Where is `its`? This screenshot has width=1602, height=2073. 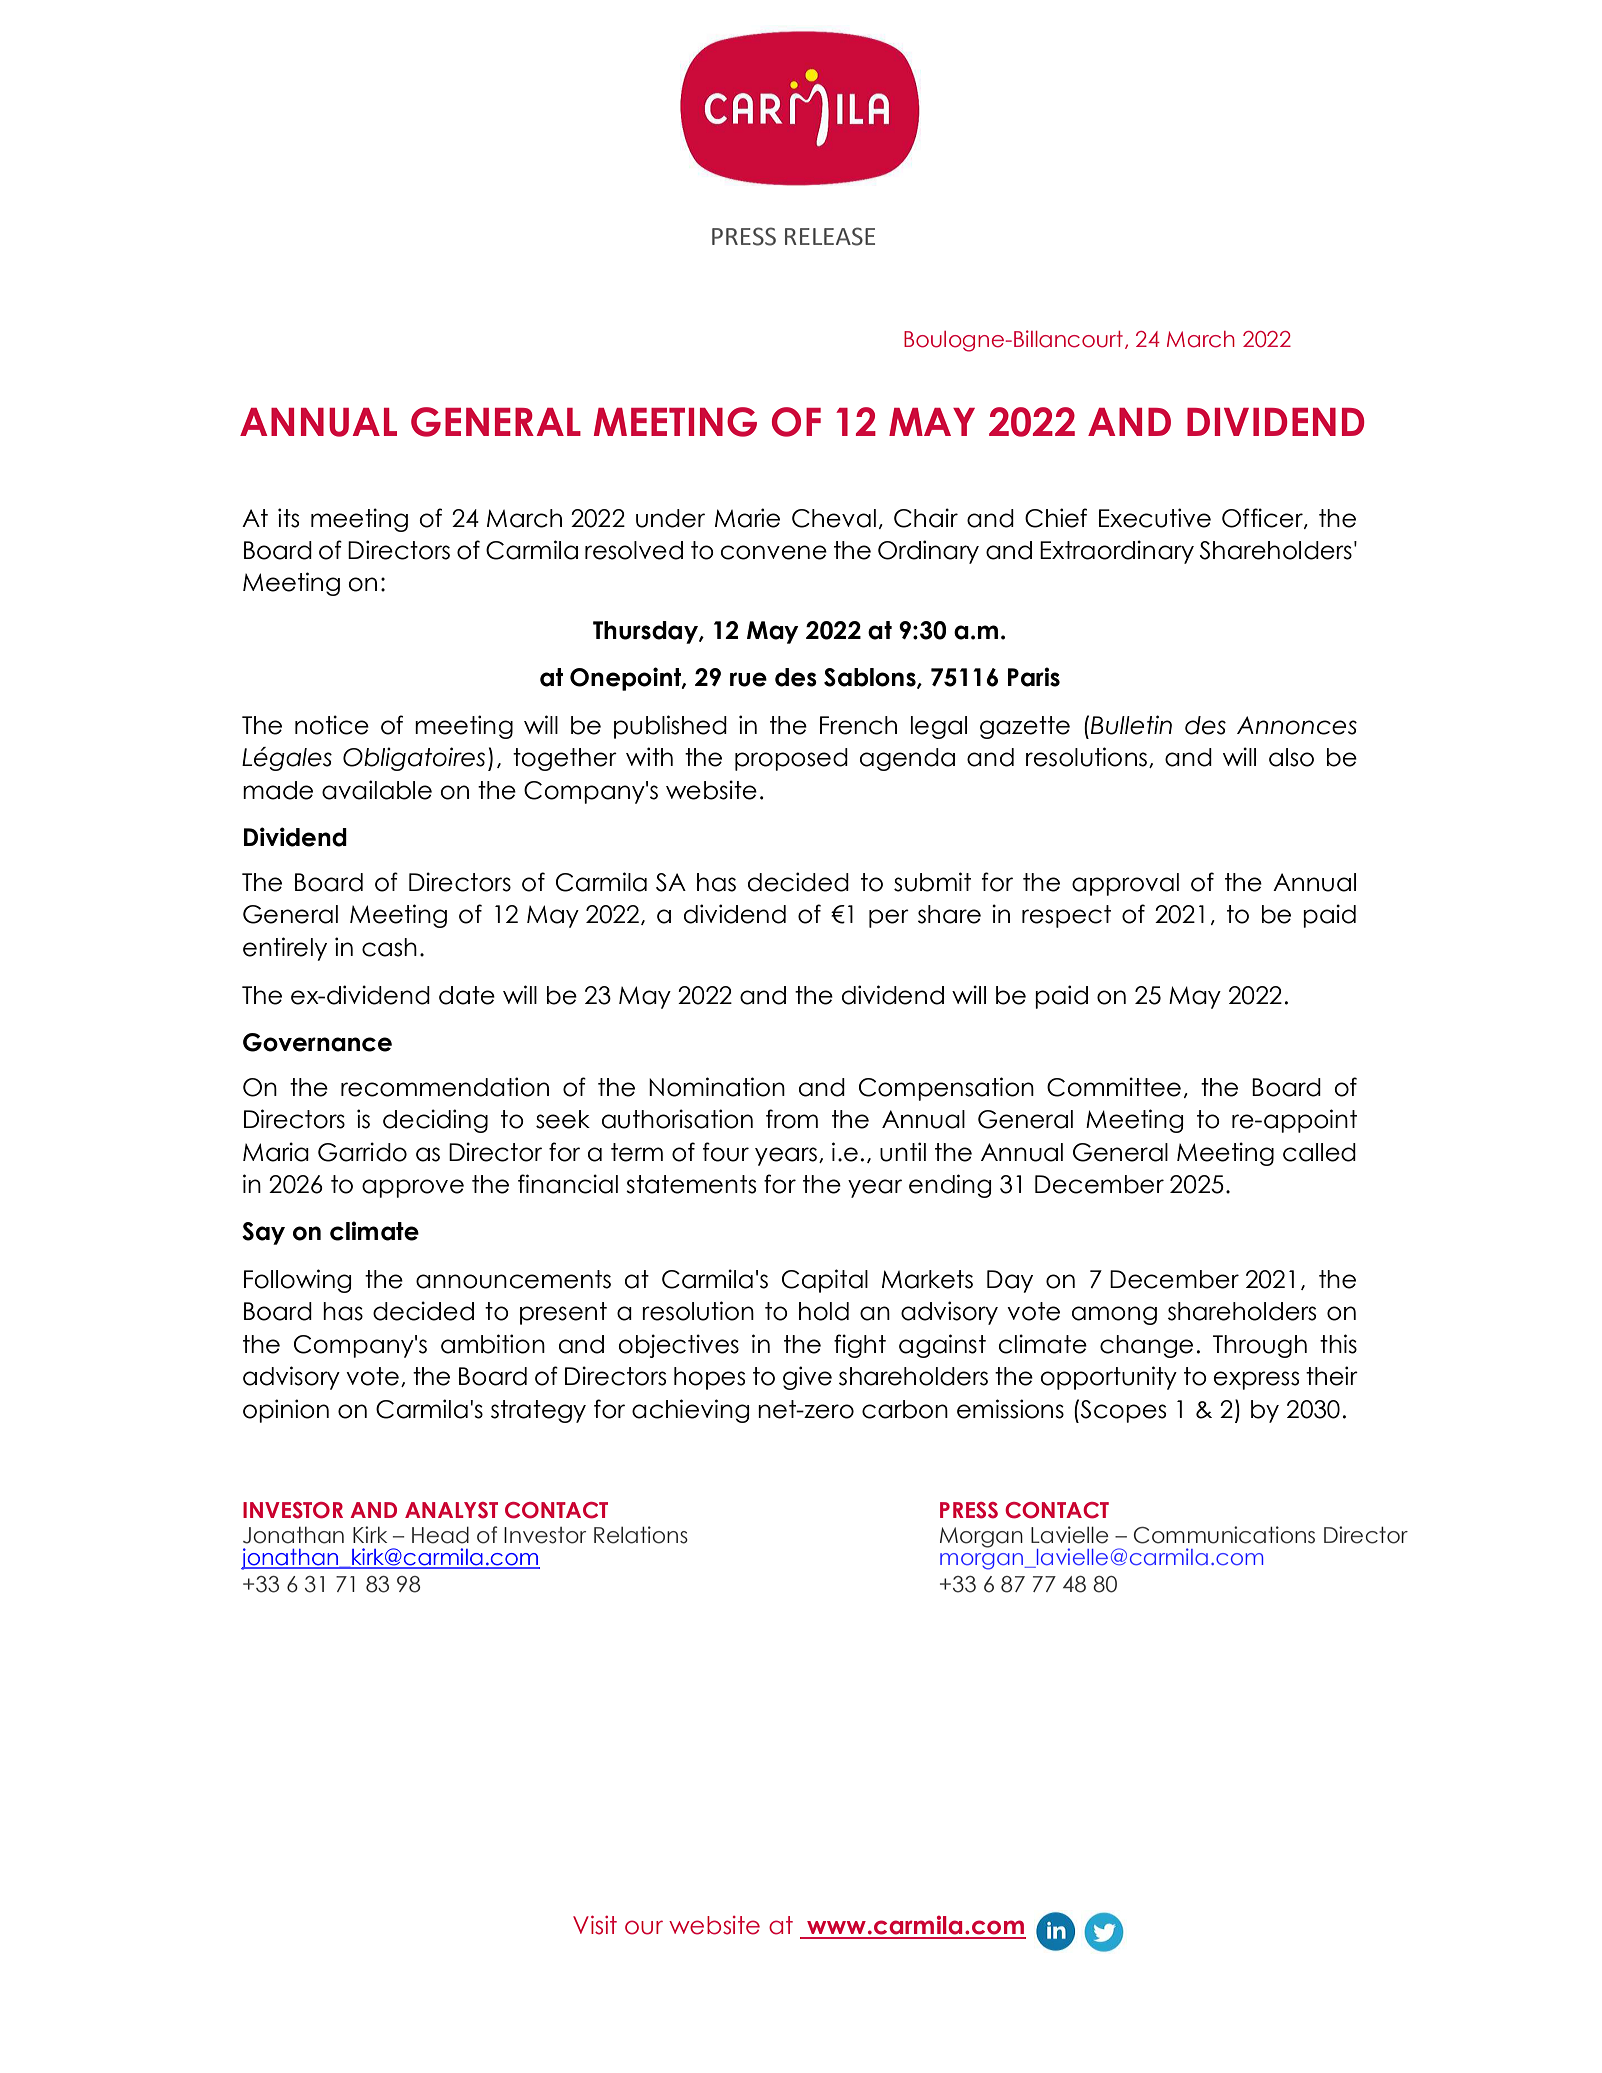 its is located at coordinates (288, 518).
